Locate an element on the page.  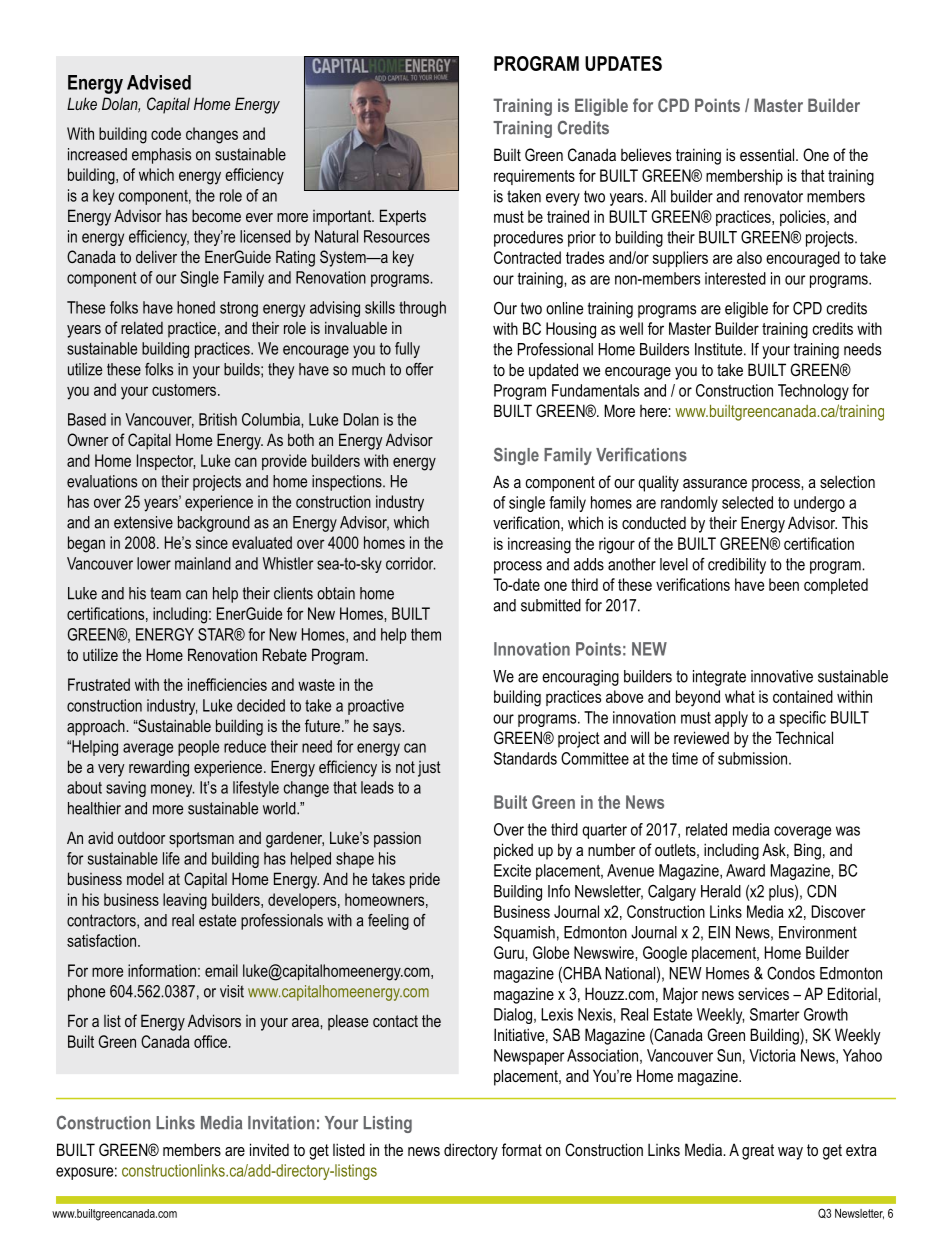
them is located at coordinates (426, 634).
